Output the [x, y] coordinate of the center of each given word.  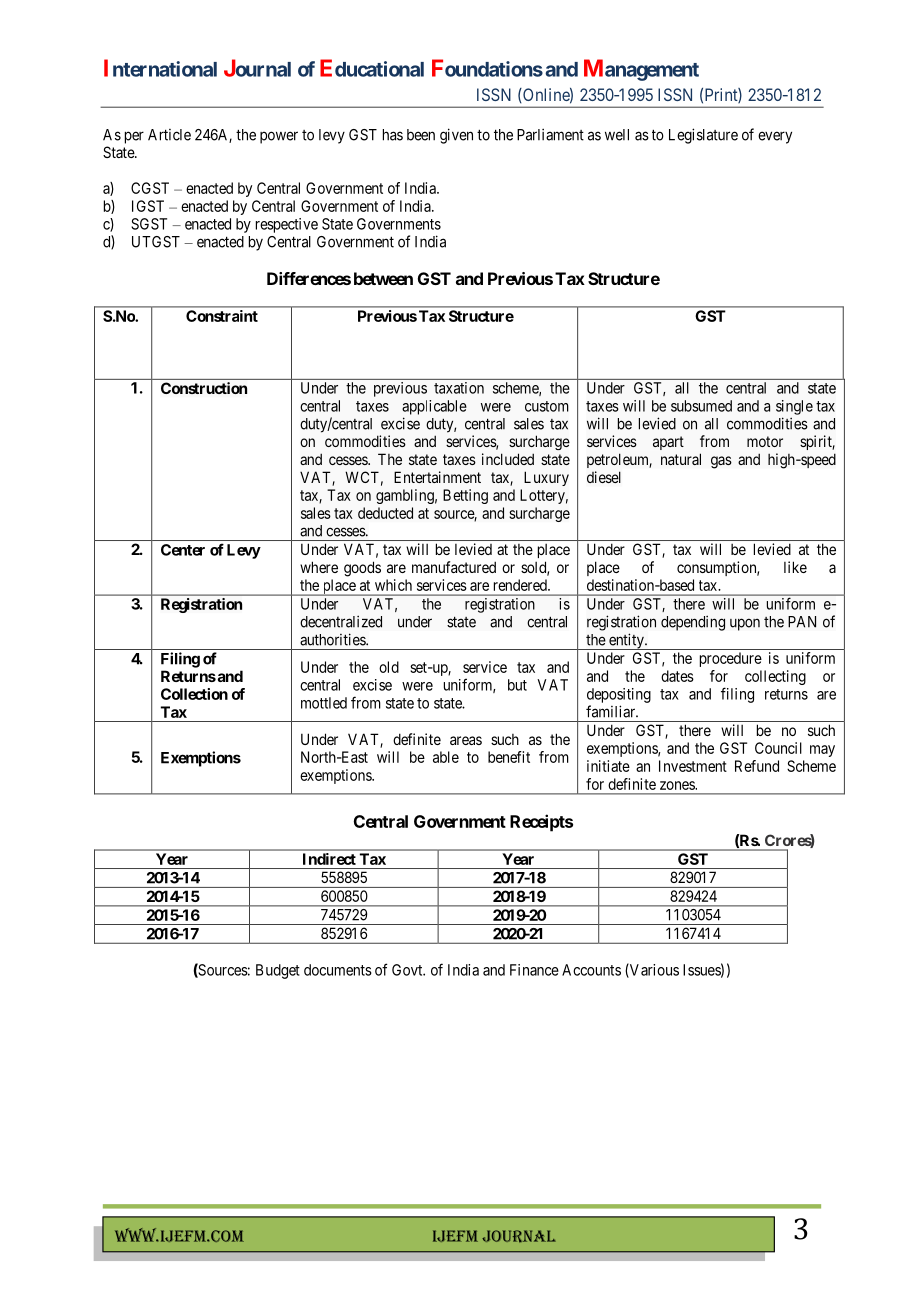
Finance [534, 970]
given [456, 136]
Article [169, 135]
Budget [278, 971]
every [775, 137]
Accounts [591, 970]
